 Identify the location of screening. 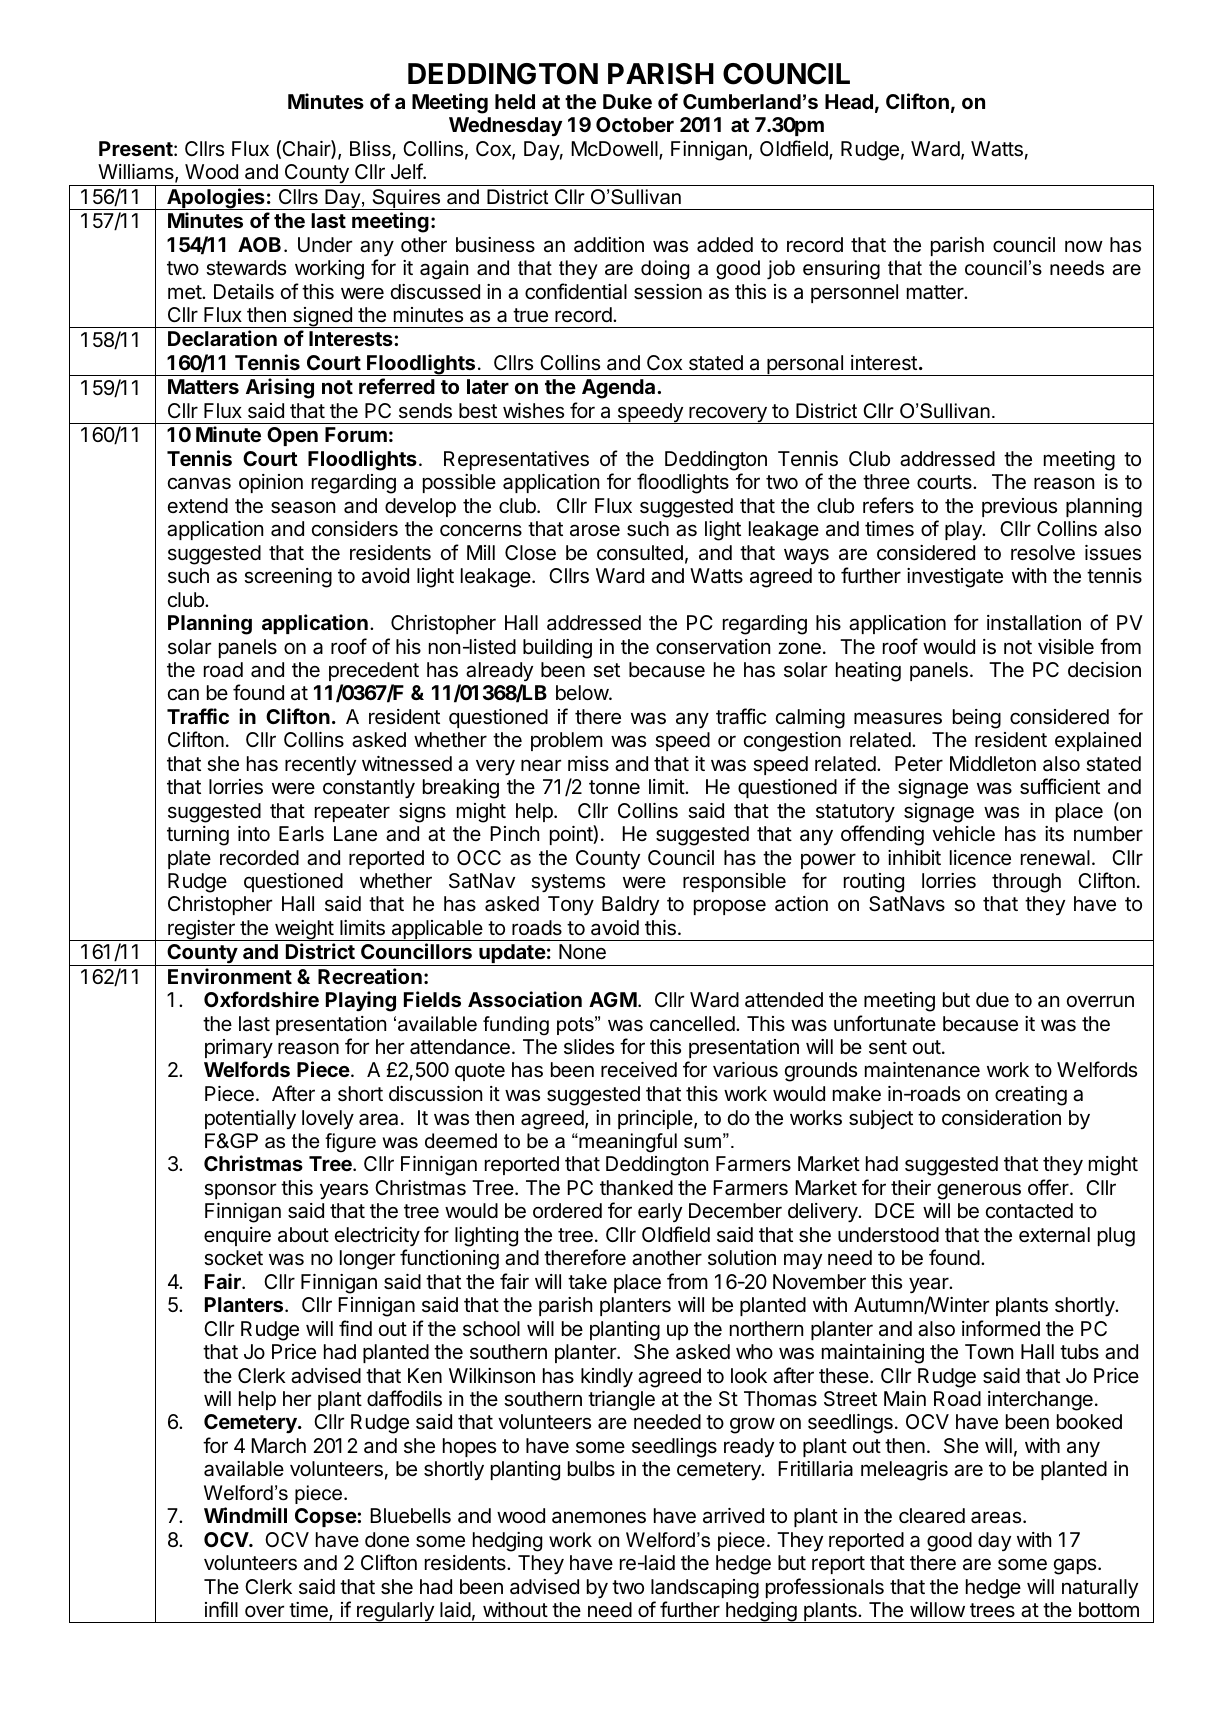
(288, 578).
